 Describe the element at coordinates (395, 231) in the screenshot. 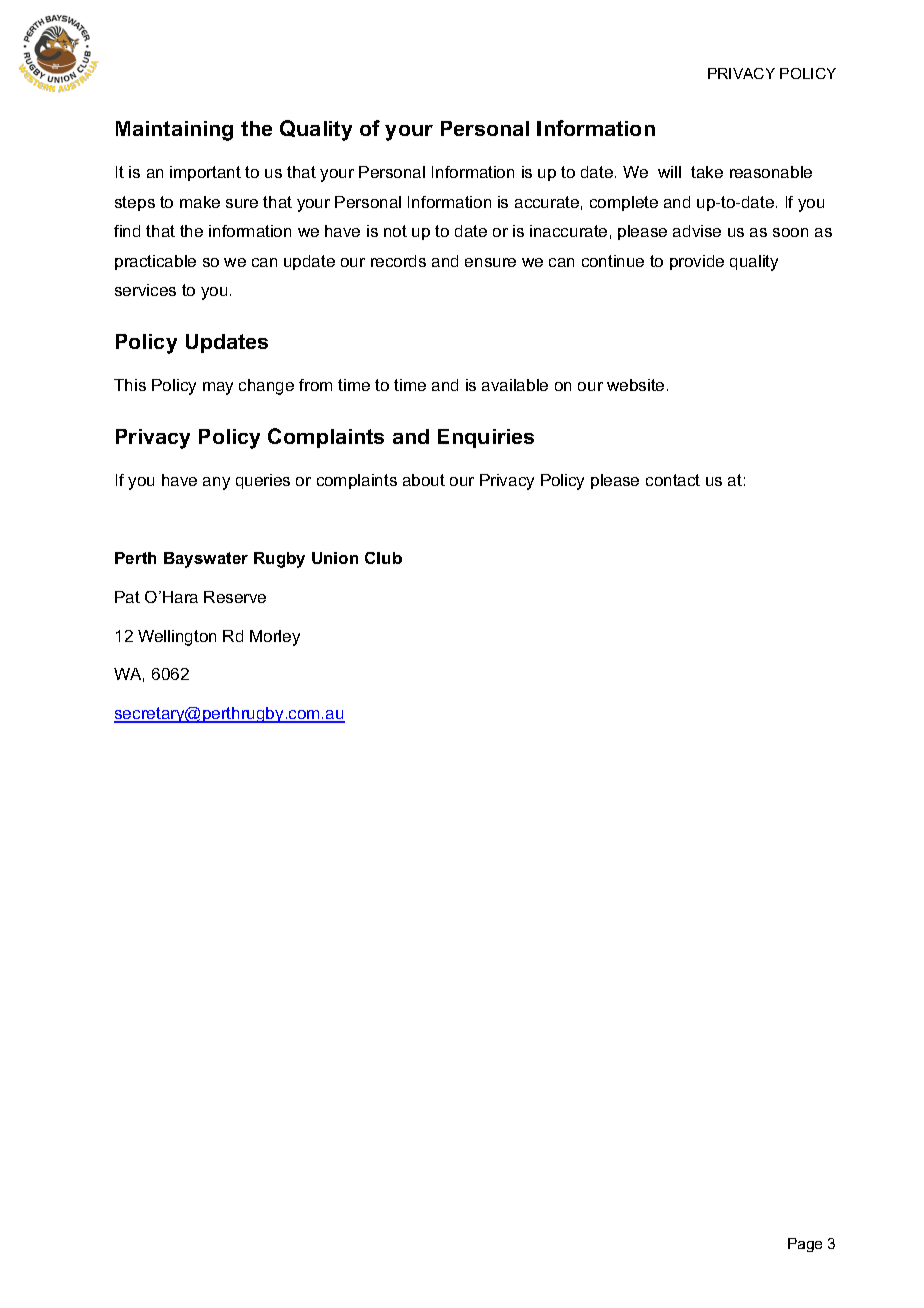

I see `not` at that location.
